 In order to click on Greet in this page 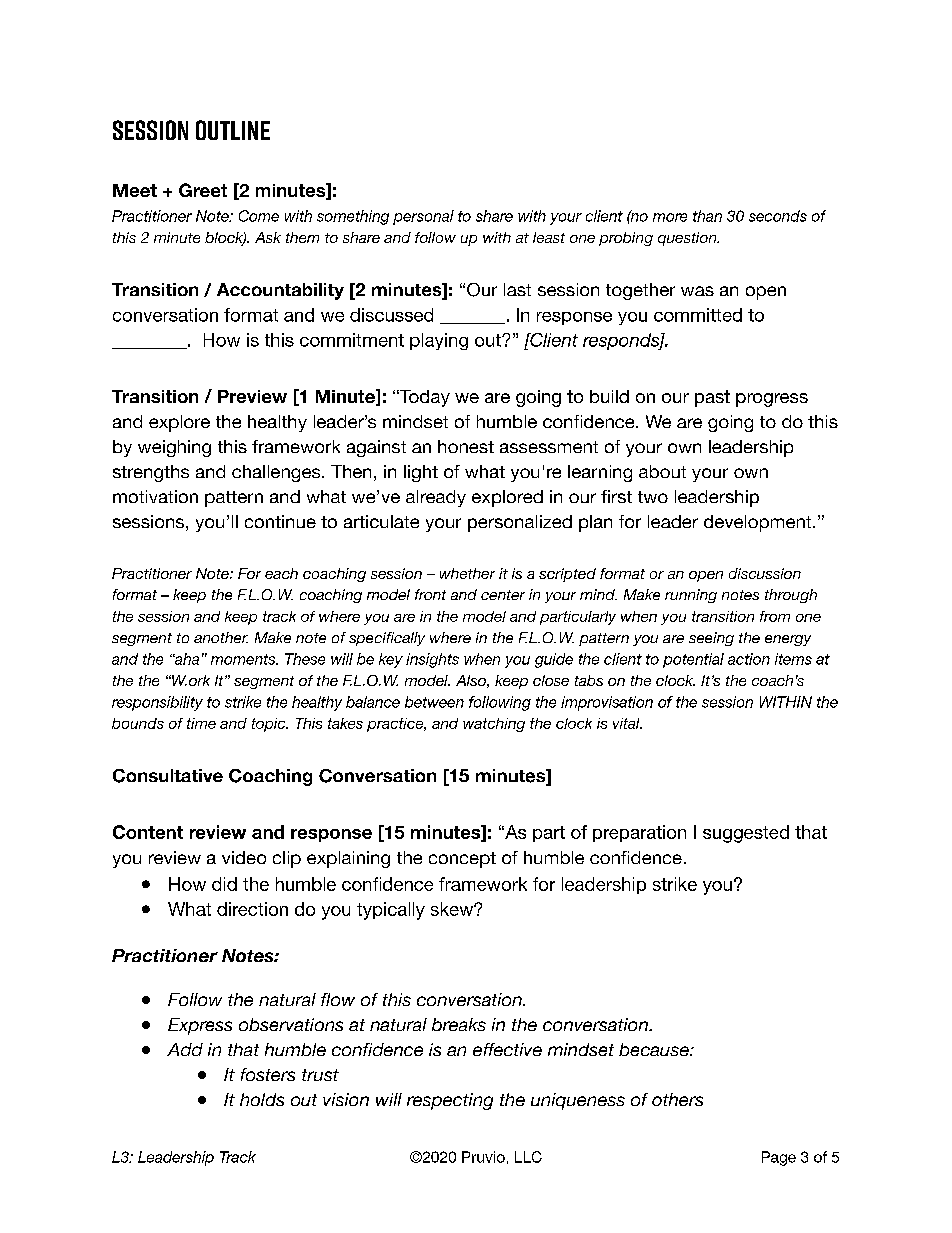, I will do `click(203, 190)`.
